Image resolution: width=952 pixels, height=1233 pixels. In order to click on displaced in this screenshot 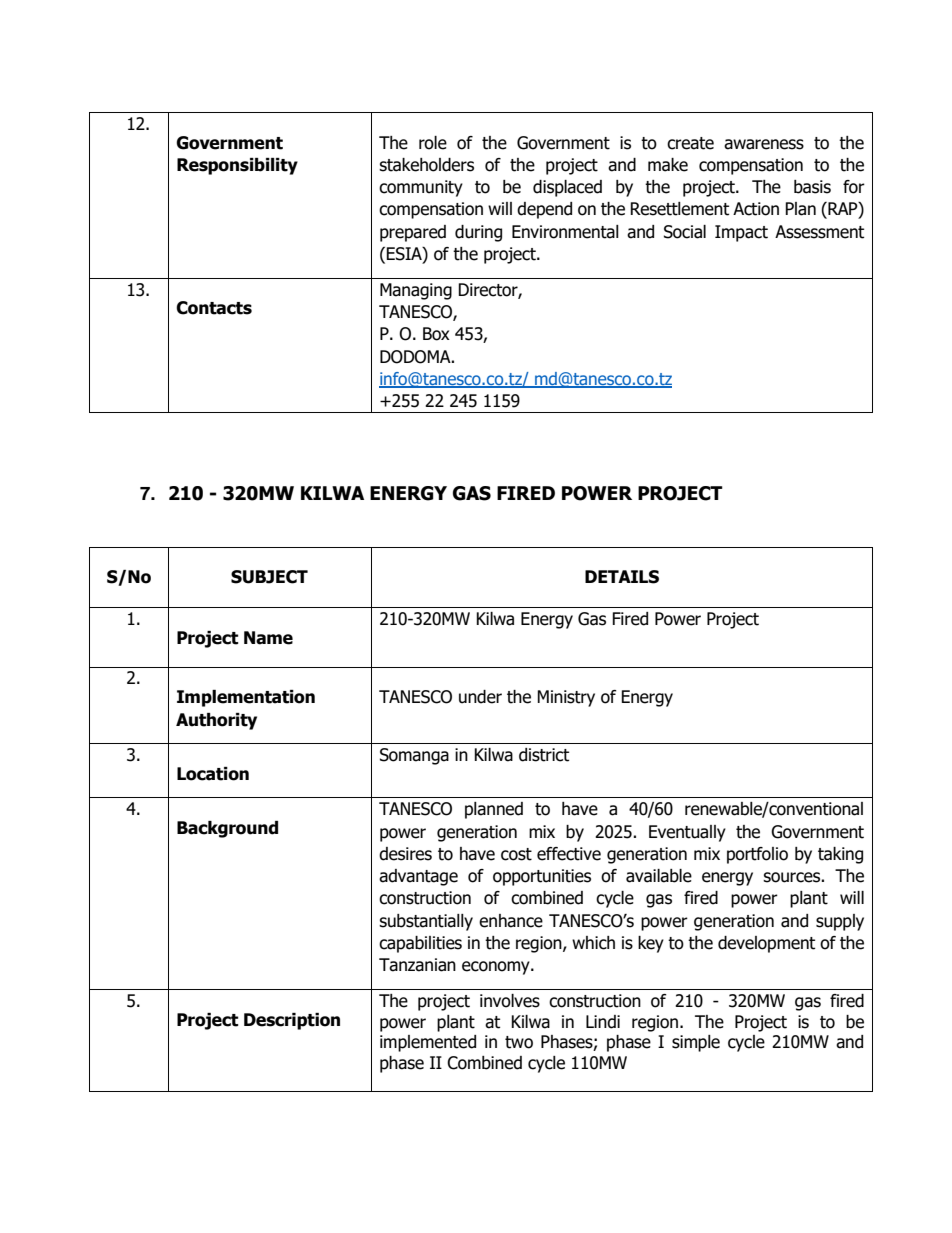, I will do `click(567, 188)`.
